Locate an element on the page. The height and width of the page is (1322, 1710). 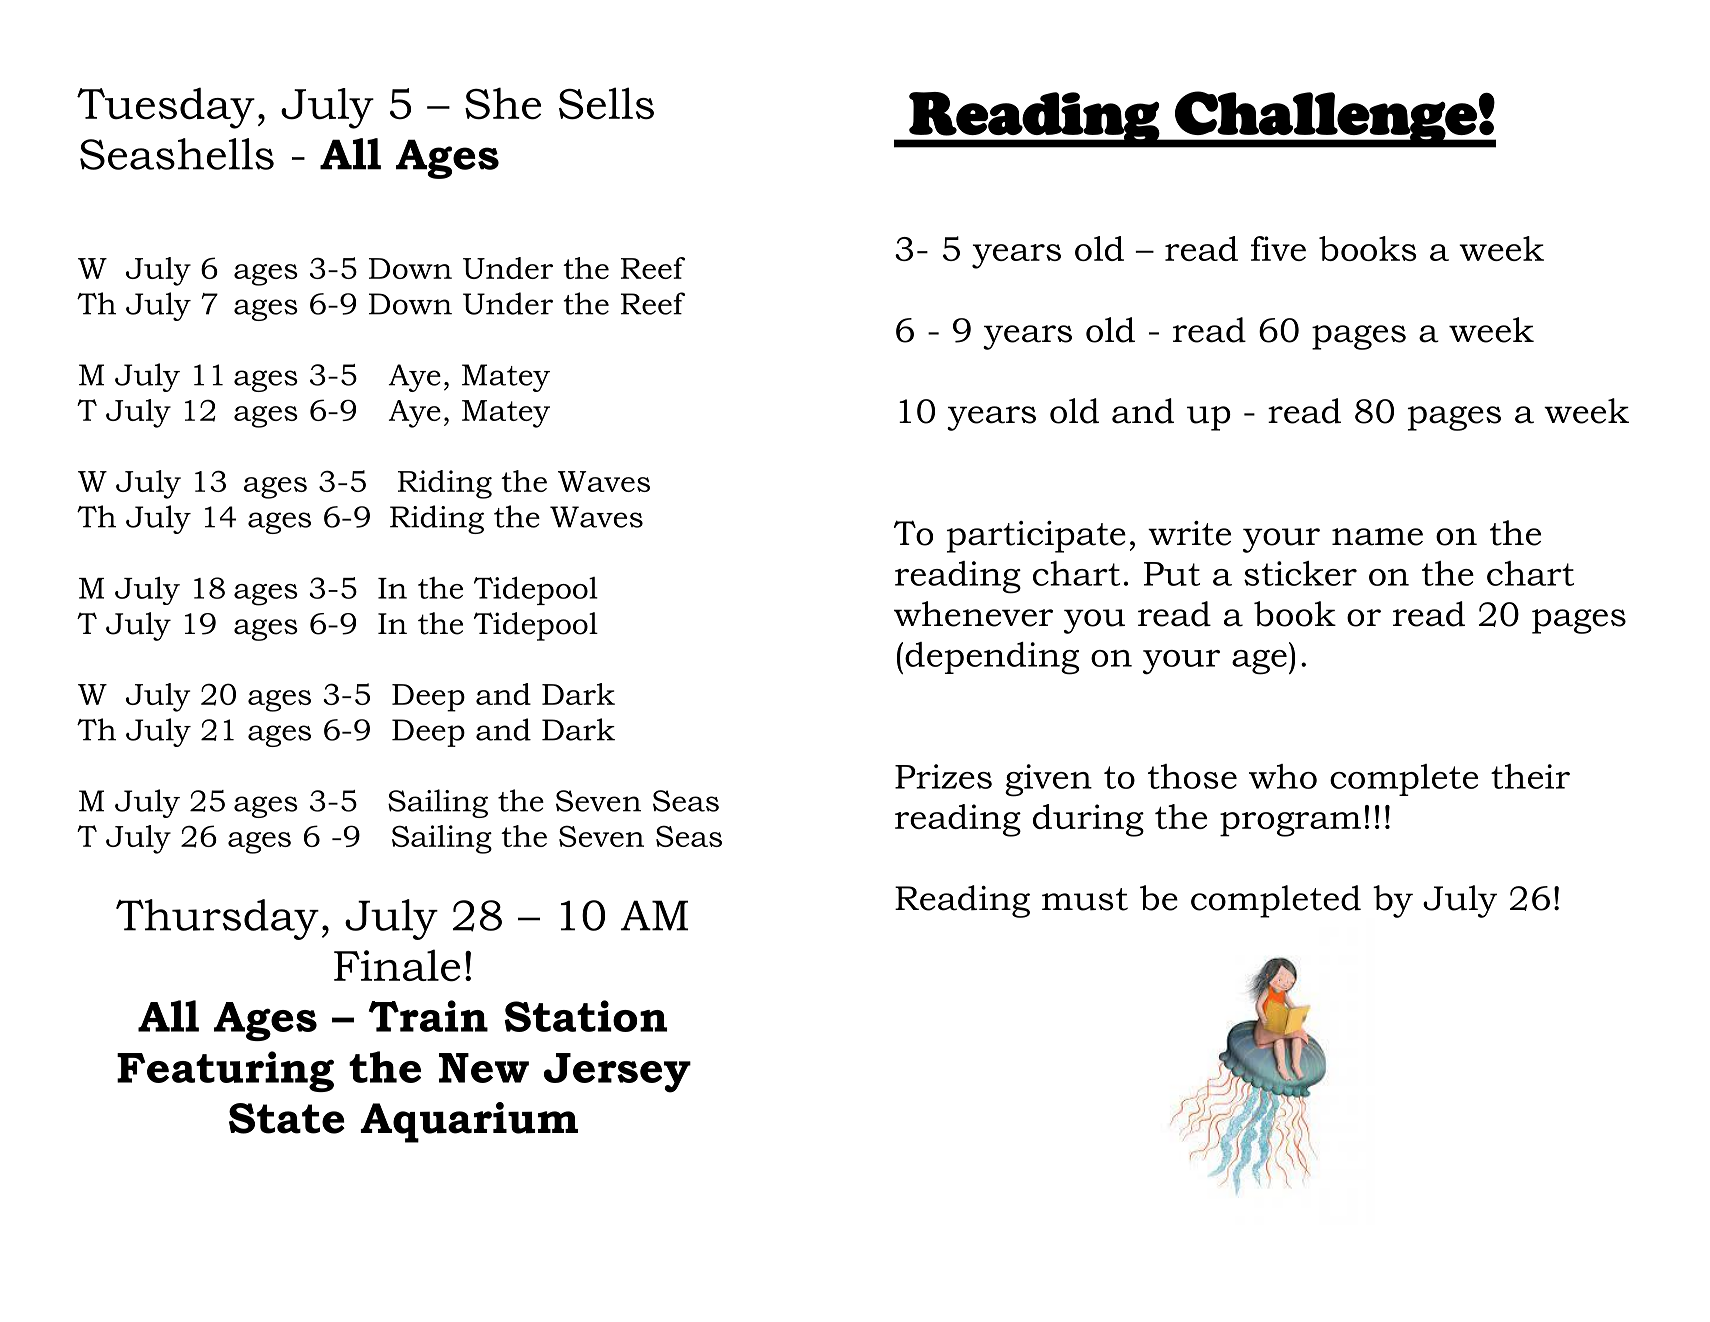
Sells is located at coordinates (606, 103).
